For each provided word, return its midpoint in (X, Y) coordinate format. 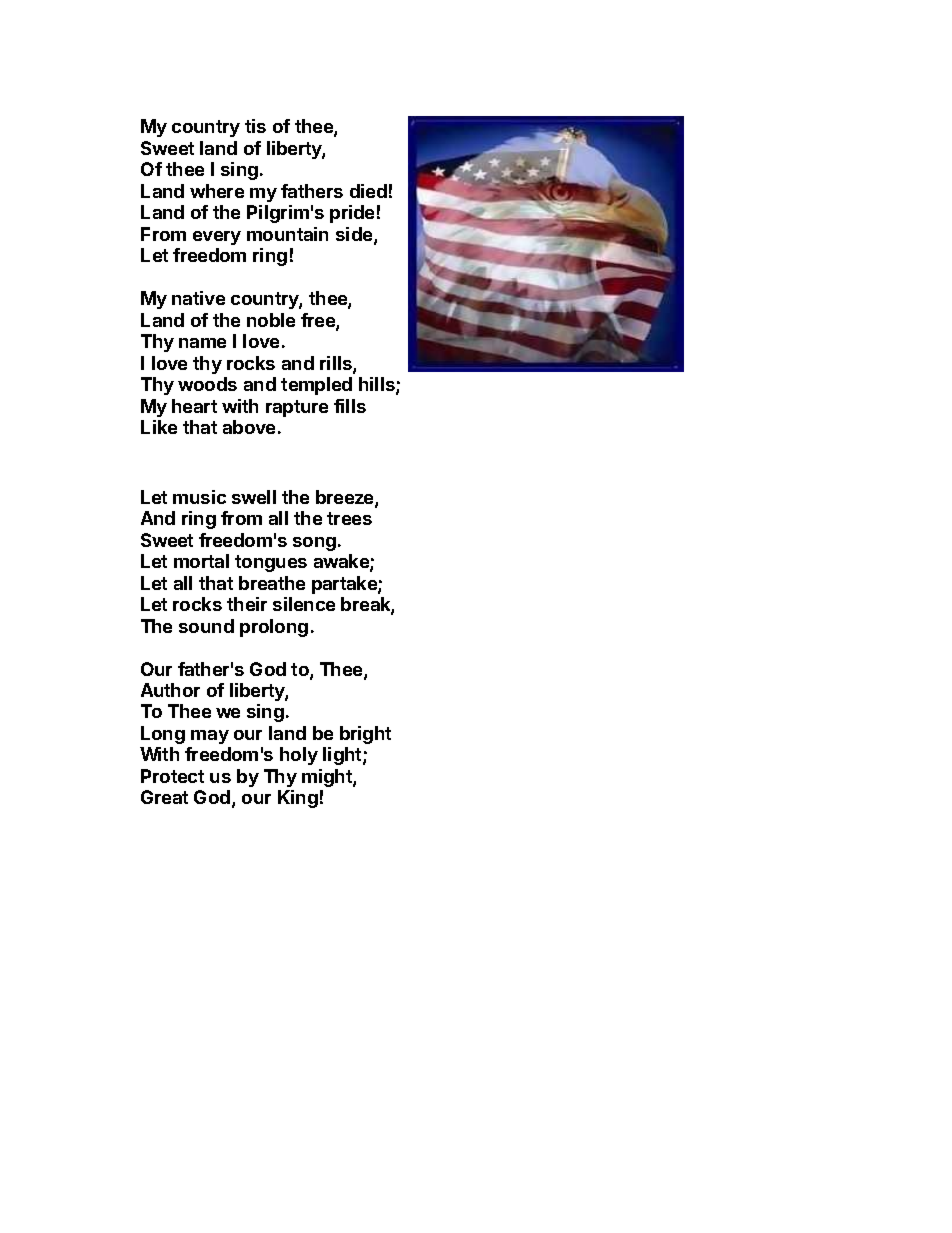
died (368, 191)
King (298, 799)
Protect (172, 776)
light (343, 756)
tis (255, 126)
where (217, 191)
